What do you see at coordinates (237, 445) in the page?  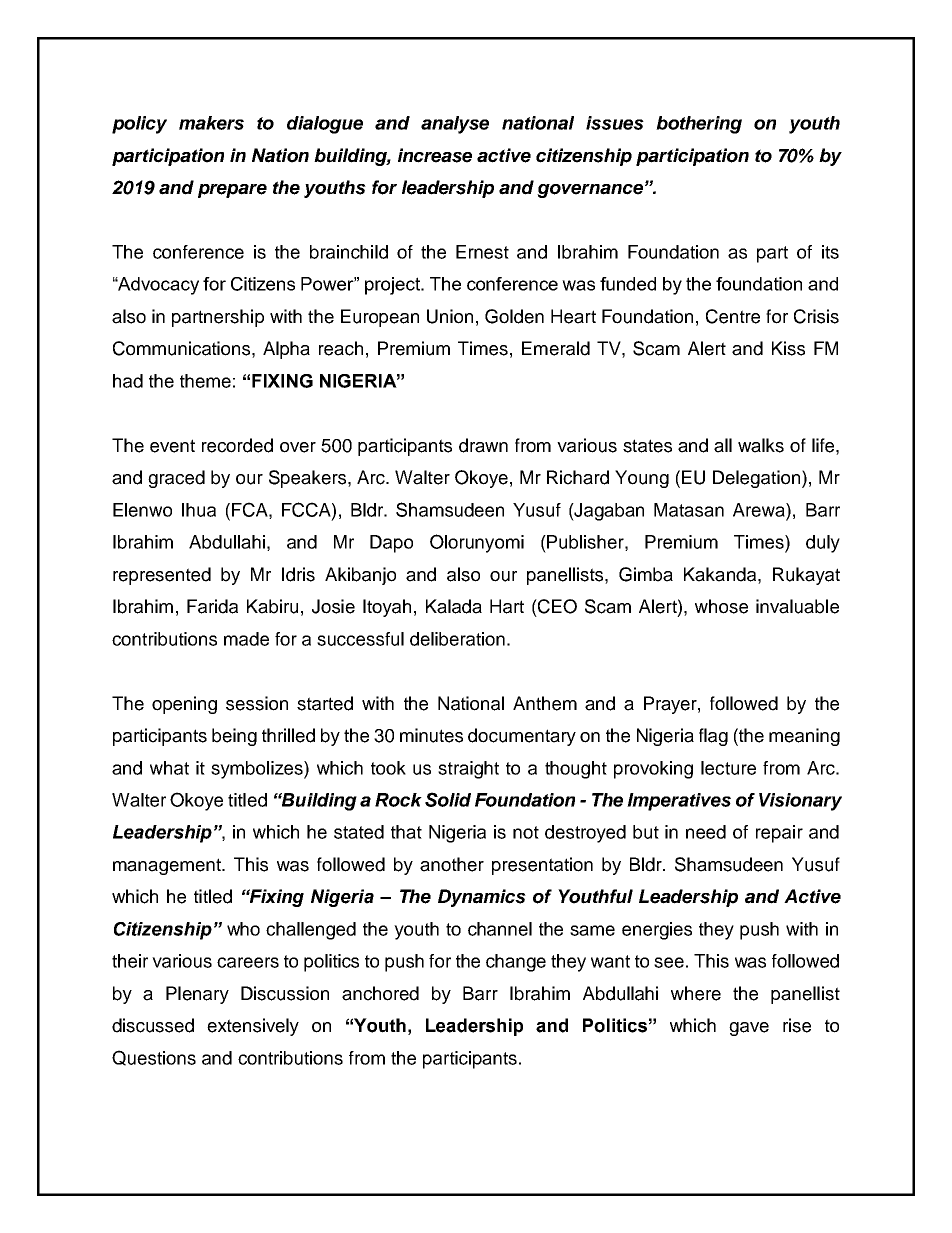 I see `recorded` at bounding box center [237, 445].
